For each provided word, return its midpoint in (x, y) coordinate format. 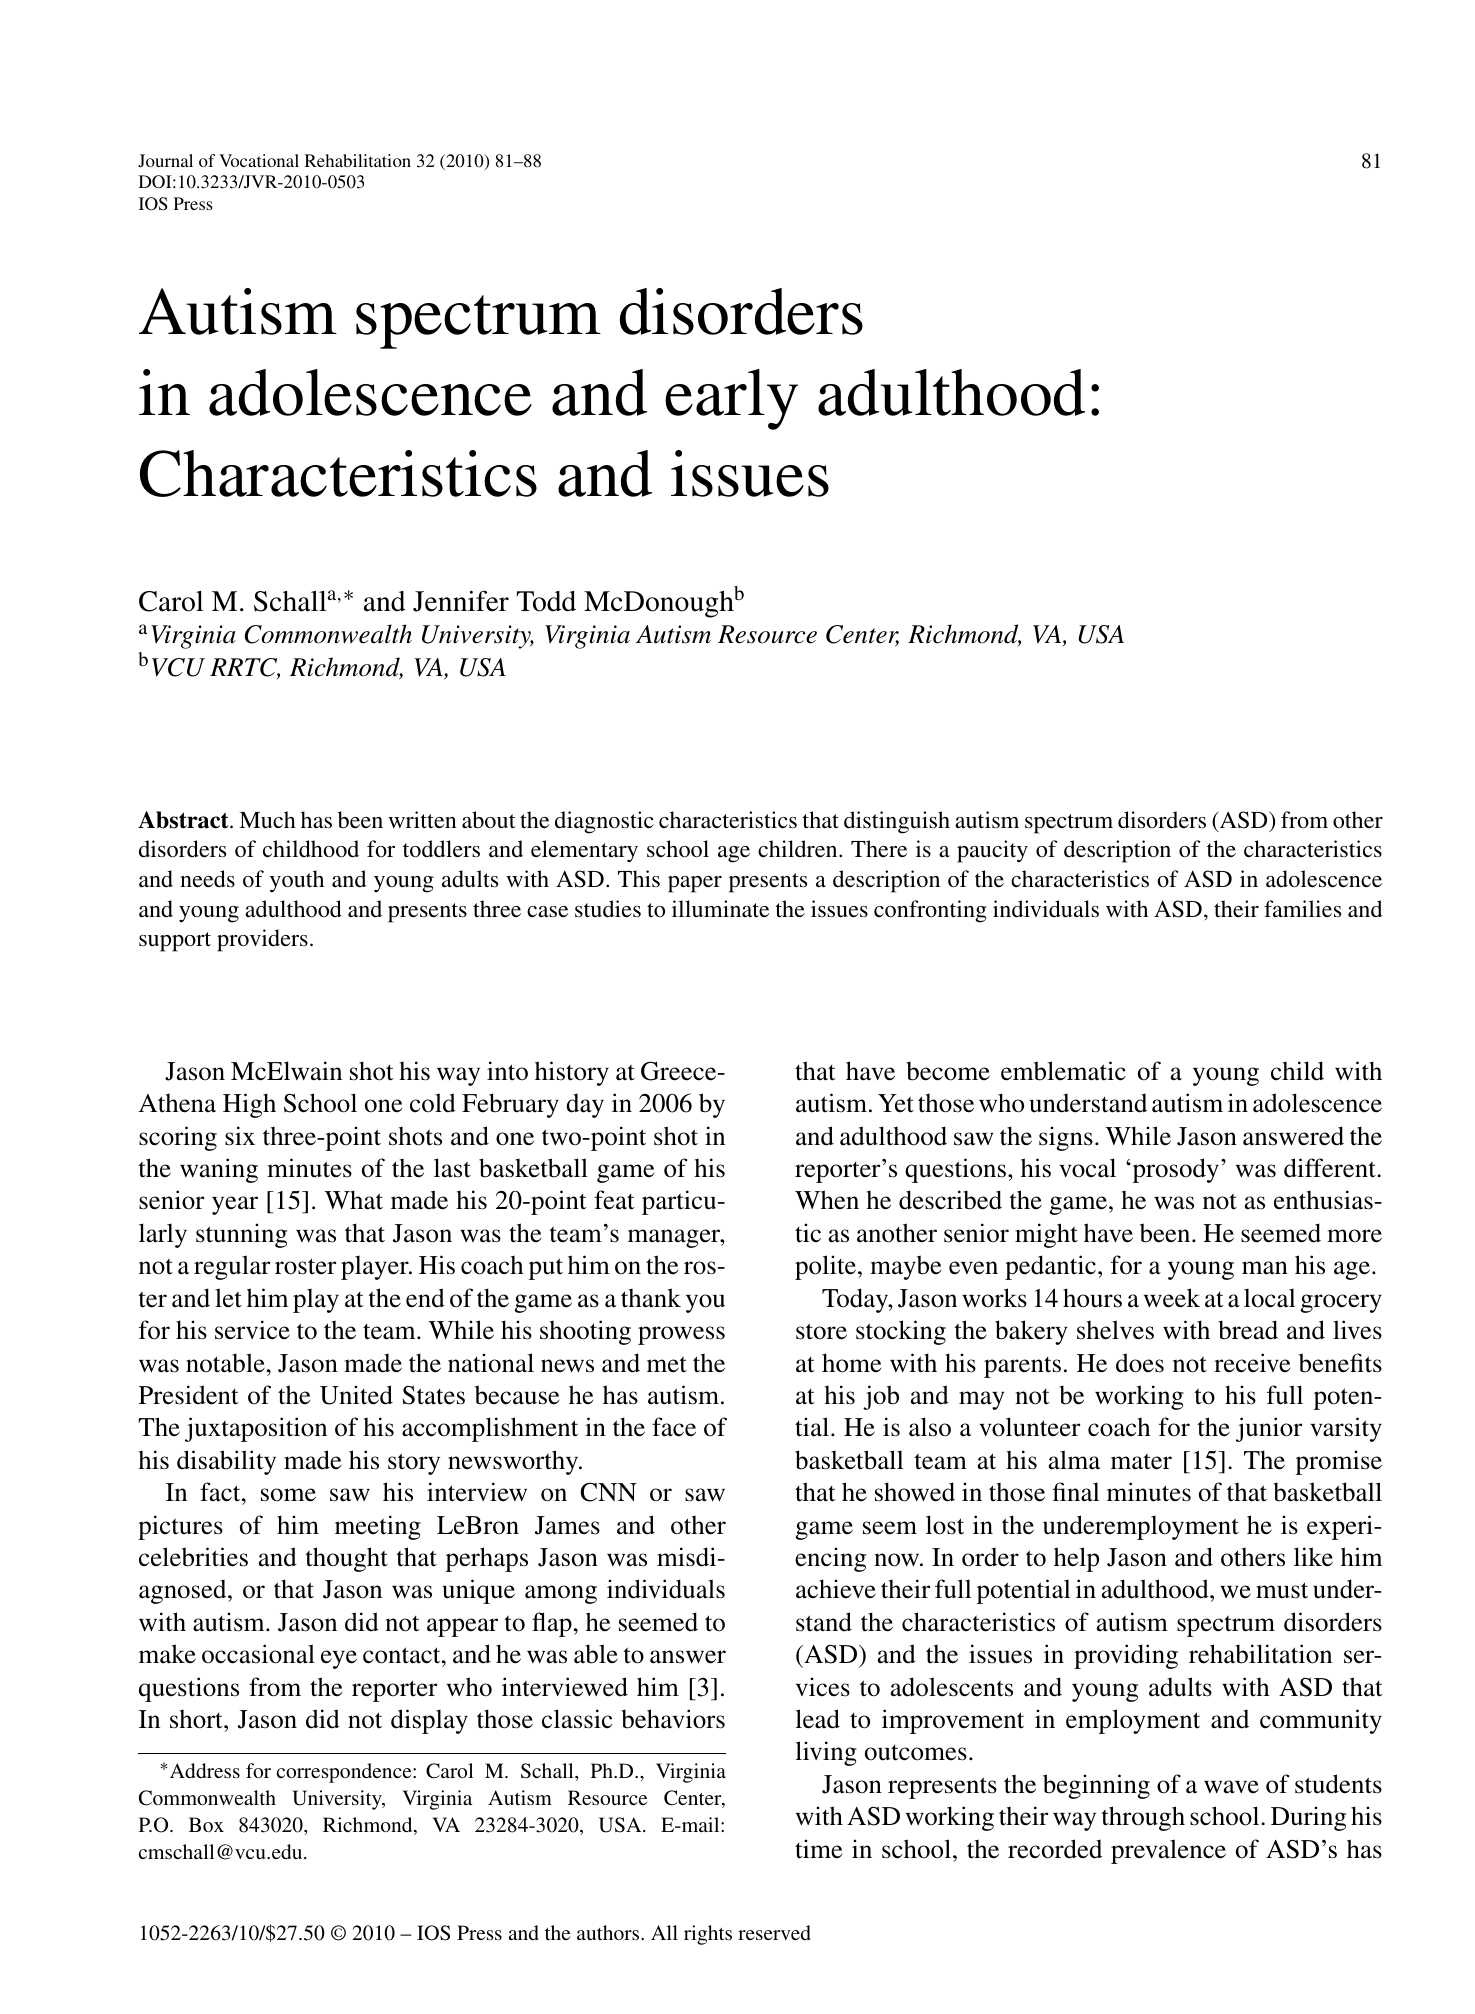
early (731, 399)
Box (206, 1824)
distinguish (897, 822)
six (240, 1136)
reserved (774, 1932)
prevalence (1168, 1851)
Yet (896, 1103)
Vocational (259, 160)
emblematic (1063, 1071)
